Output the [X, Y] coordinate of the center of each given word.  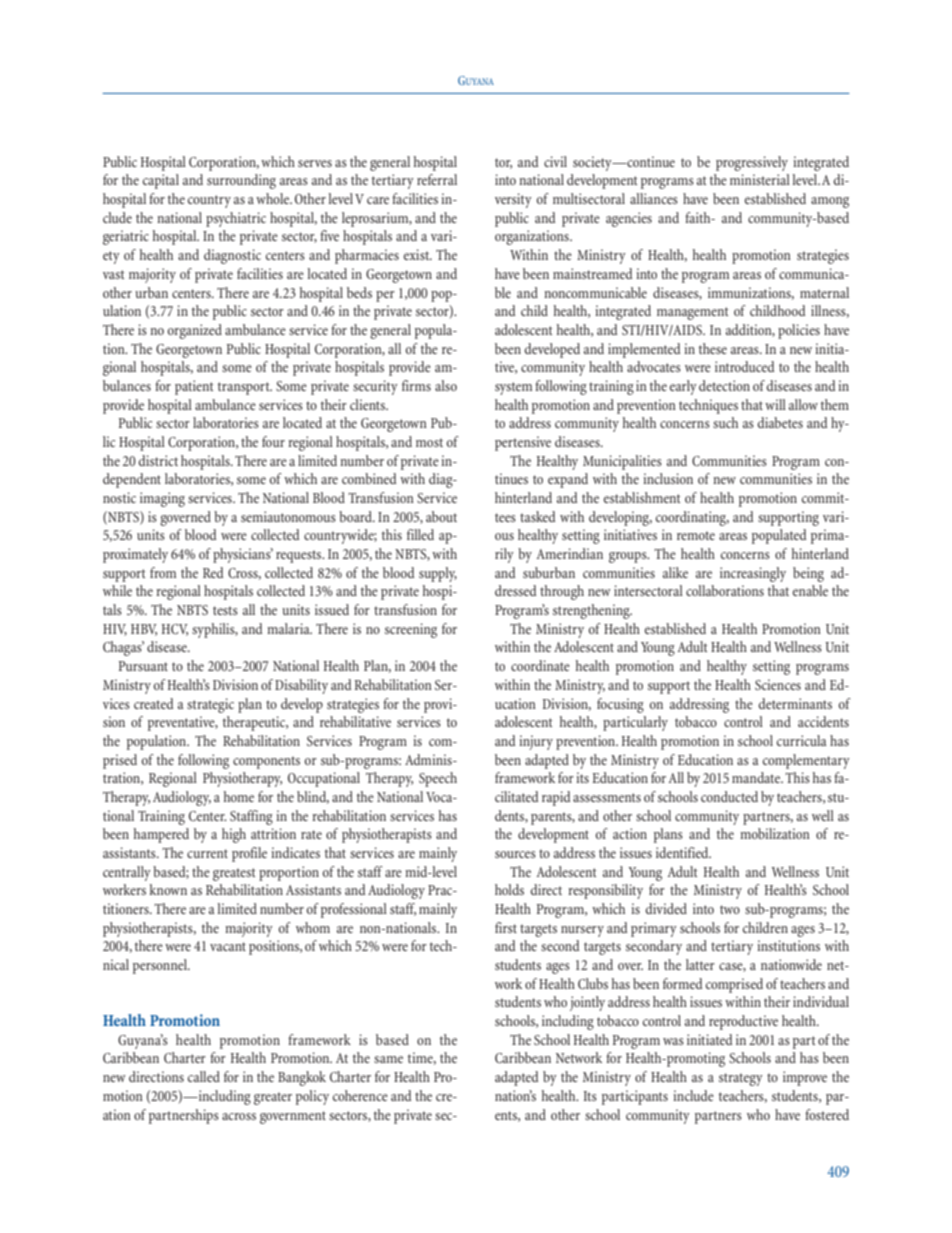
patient [194, 387]
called [204, 1076]
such [725, 422]
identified [683, 852]
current [207, 853]
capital [161, 181]
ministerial [760, 179]
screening [411, 630]
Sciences [778, 684]
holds [509, 889]
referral [437, 179]
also [446, 385]
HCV [175, 630]
